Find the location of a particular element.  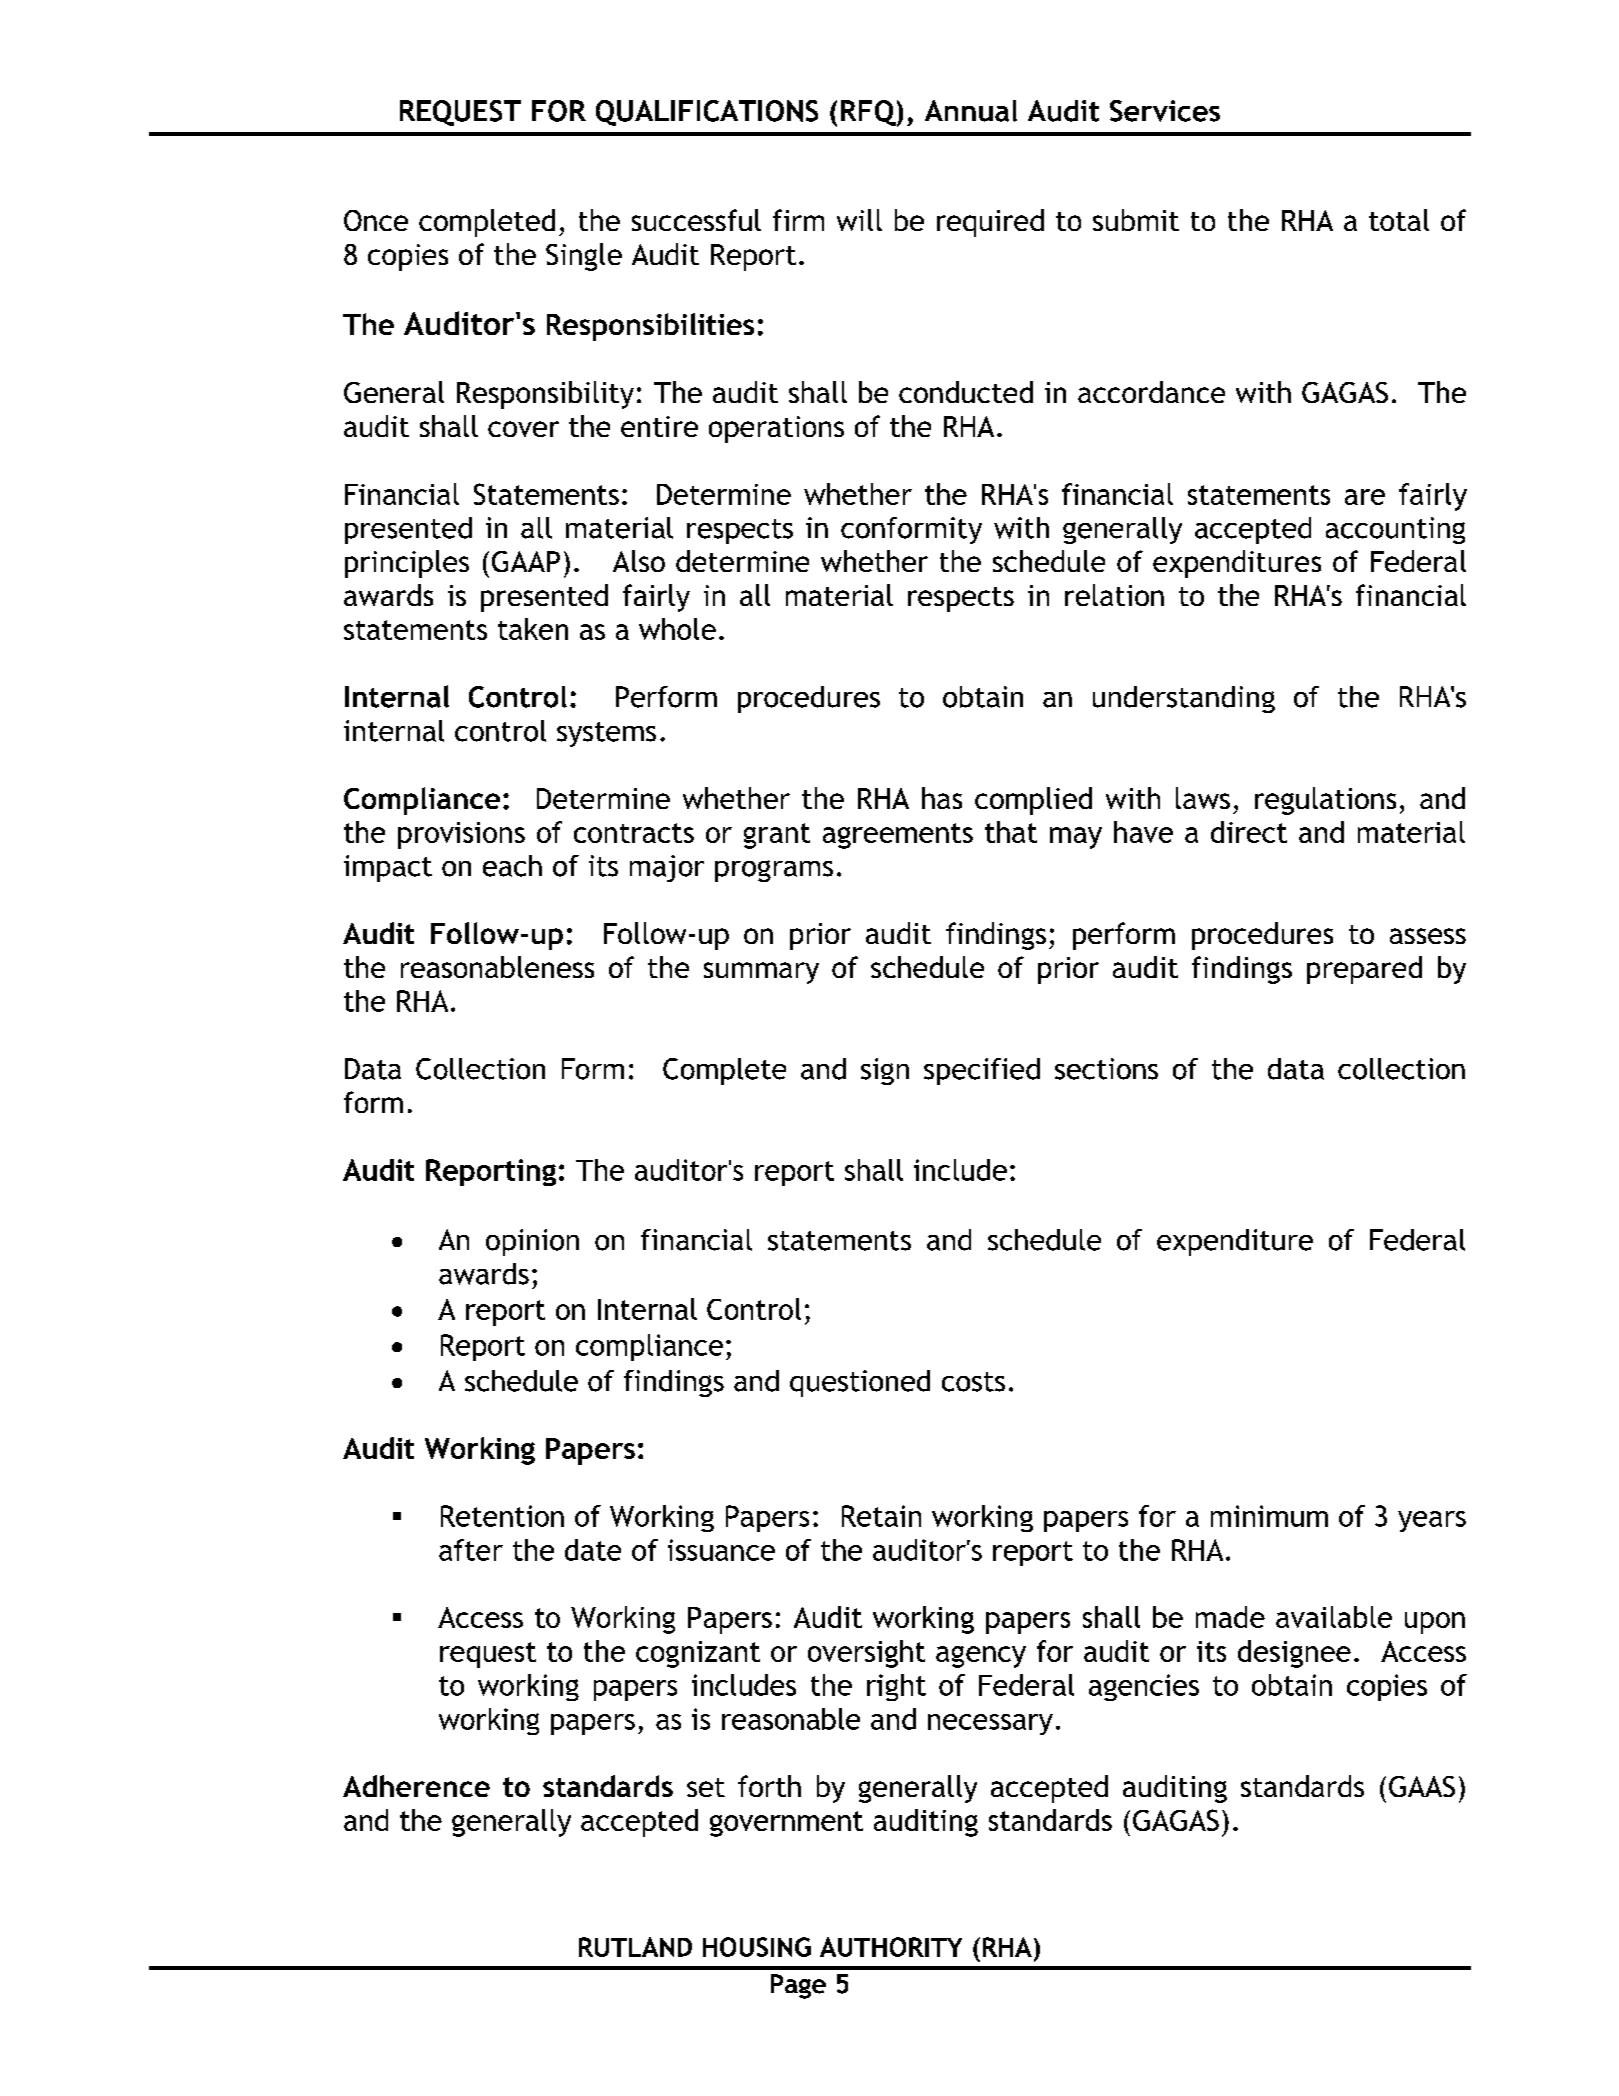

specified is located at coordinates (982, 1071).
